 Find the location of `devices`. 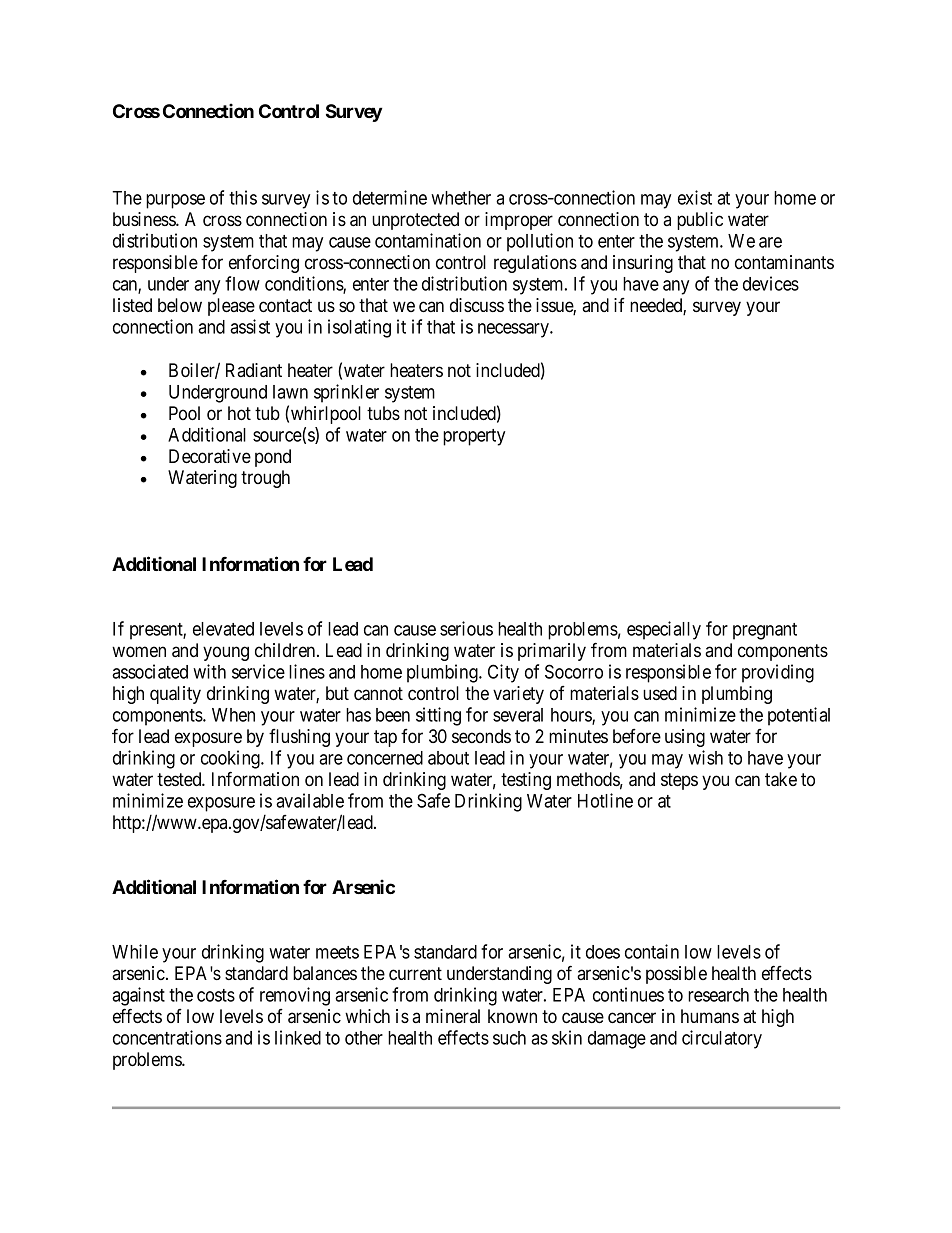

devices is located at coordinates (771, 283).
